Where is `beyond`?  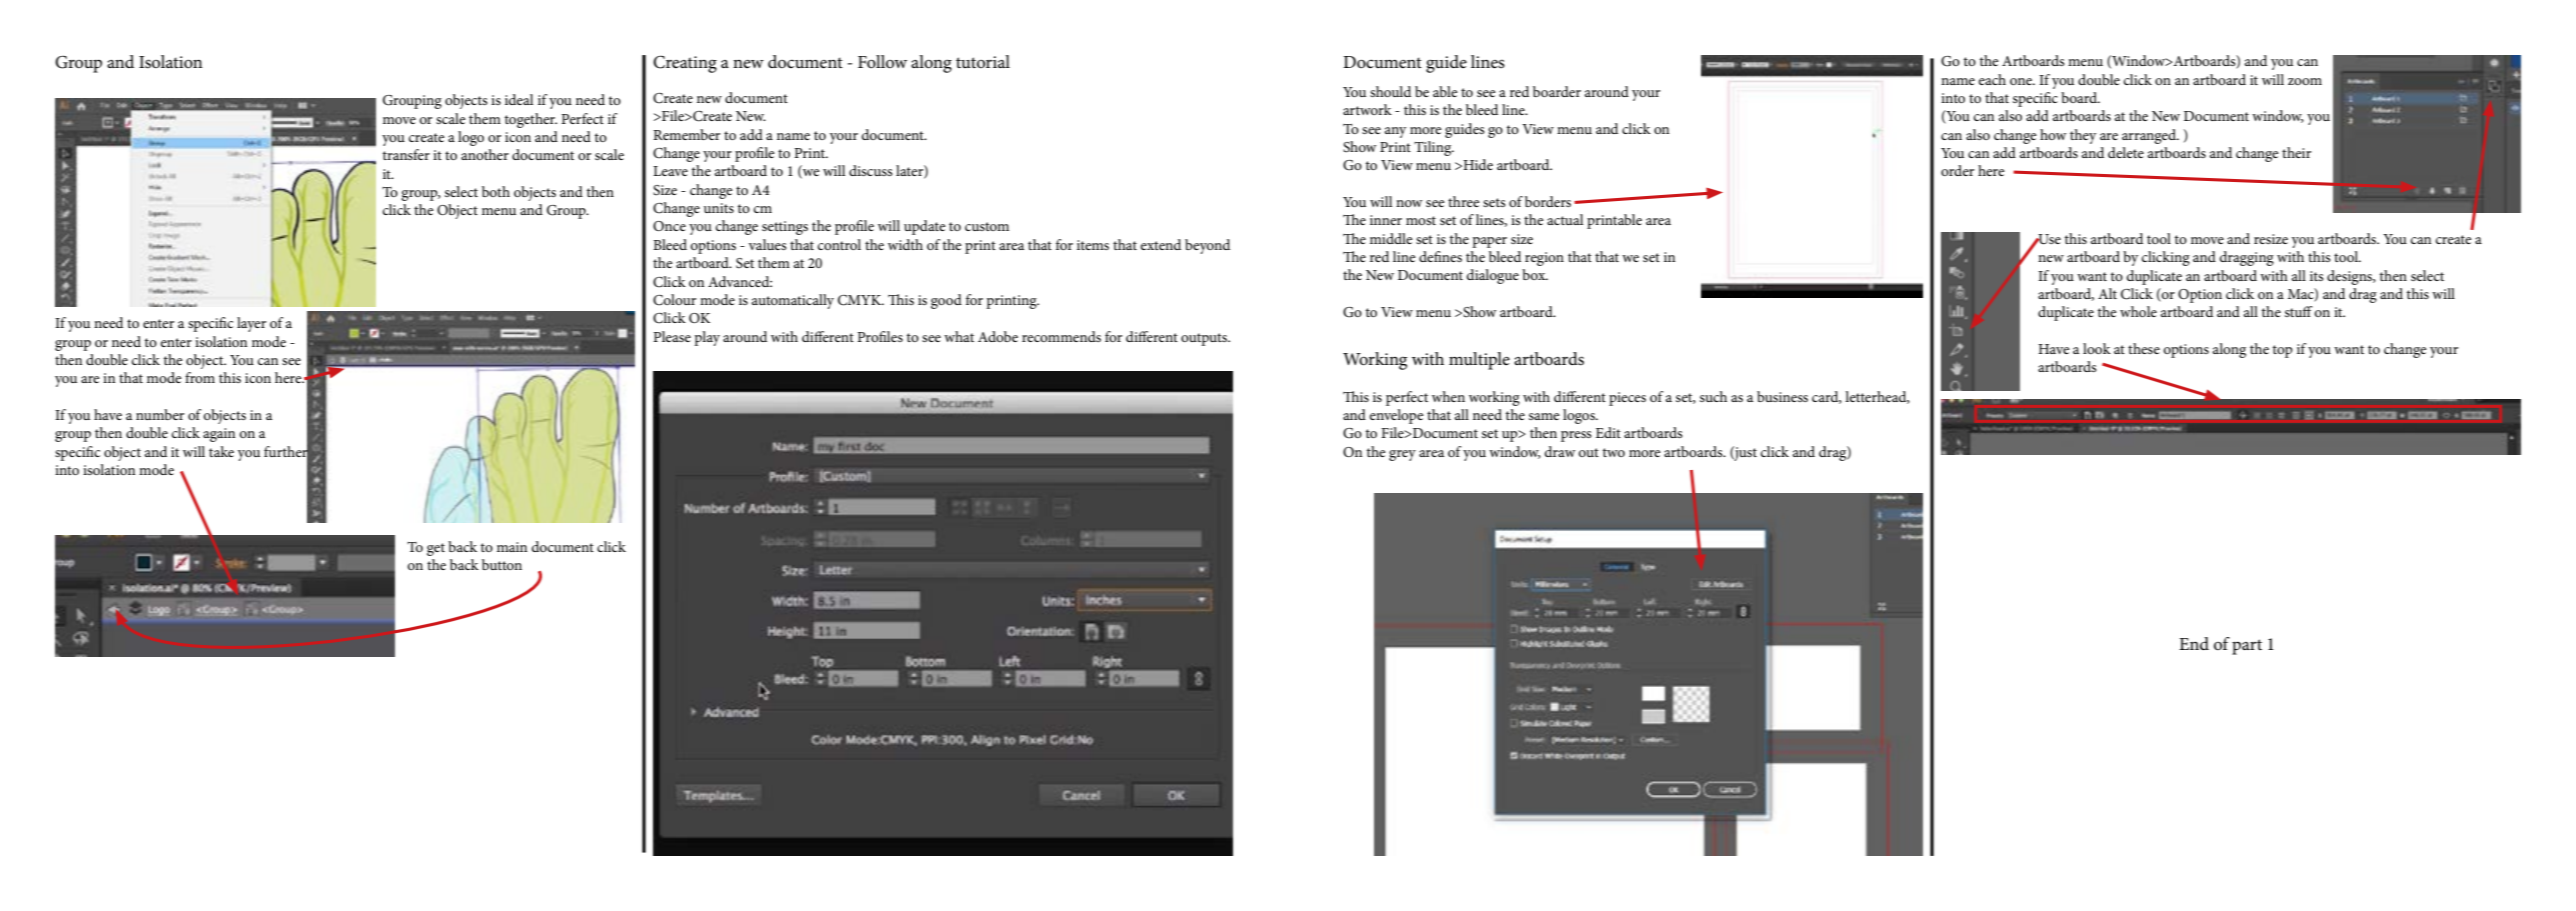
beyond is located at coordinates (1207, 246).
